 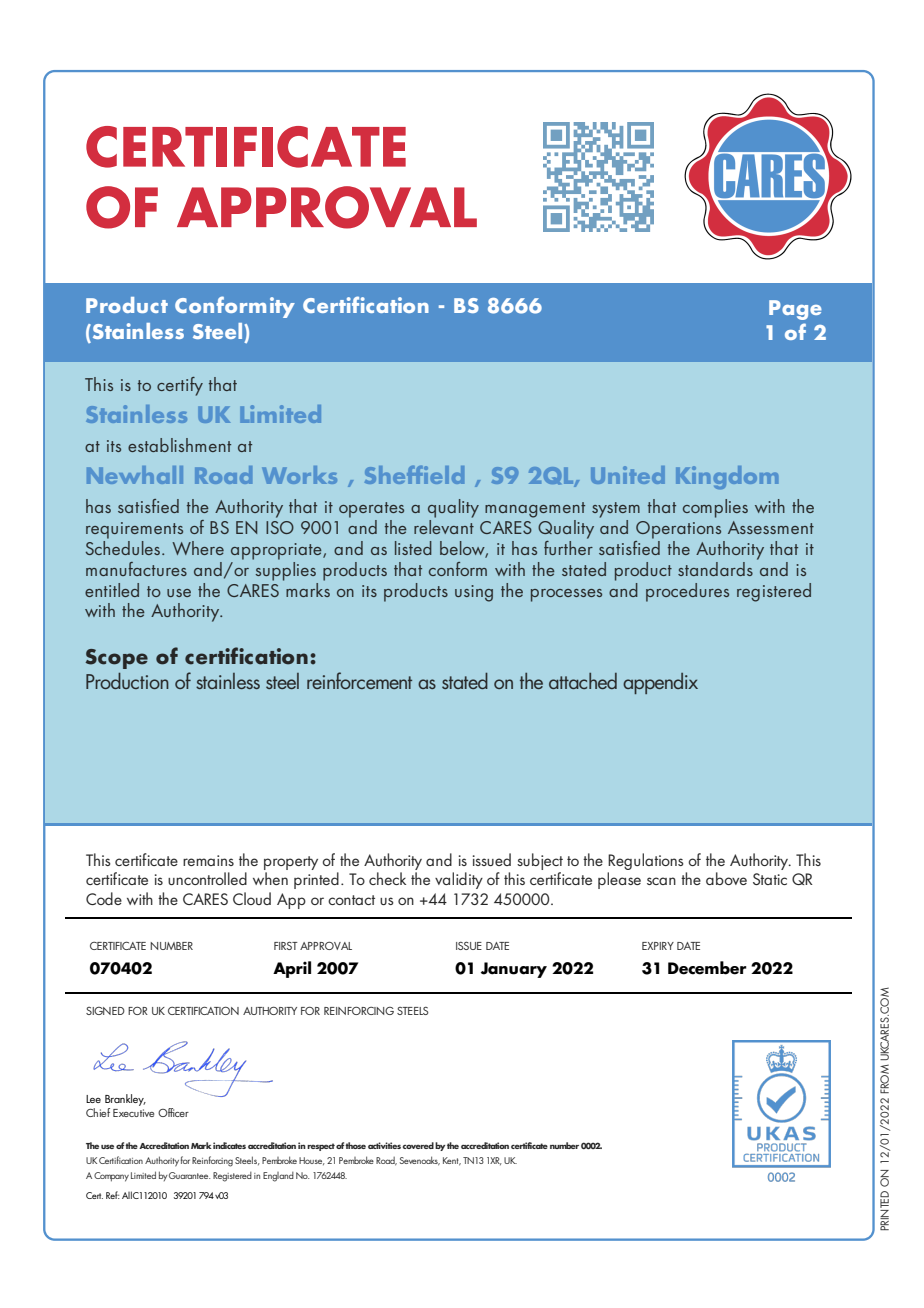 What do you see at coordinates (229, 1145) in the document?
I see `indicates` at bounding box center [229, 1145].
